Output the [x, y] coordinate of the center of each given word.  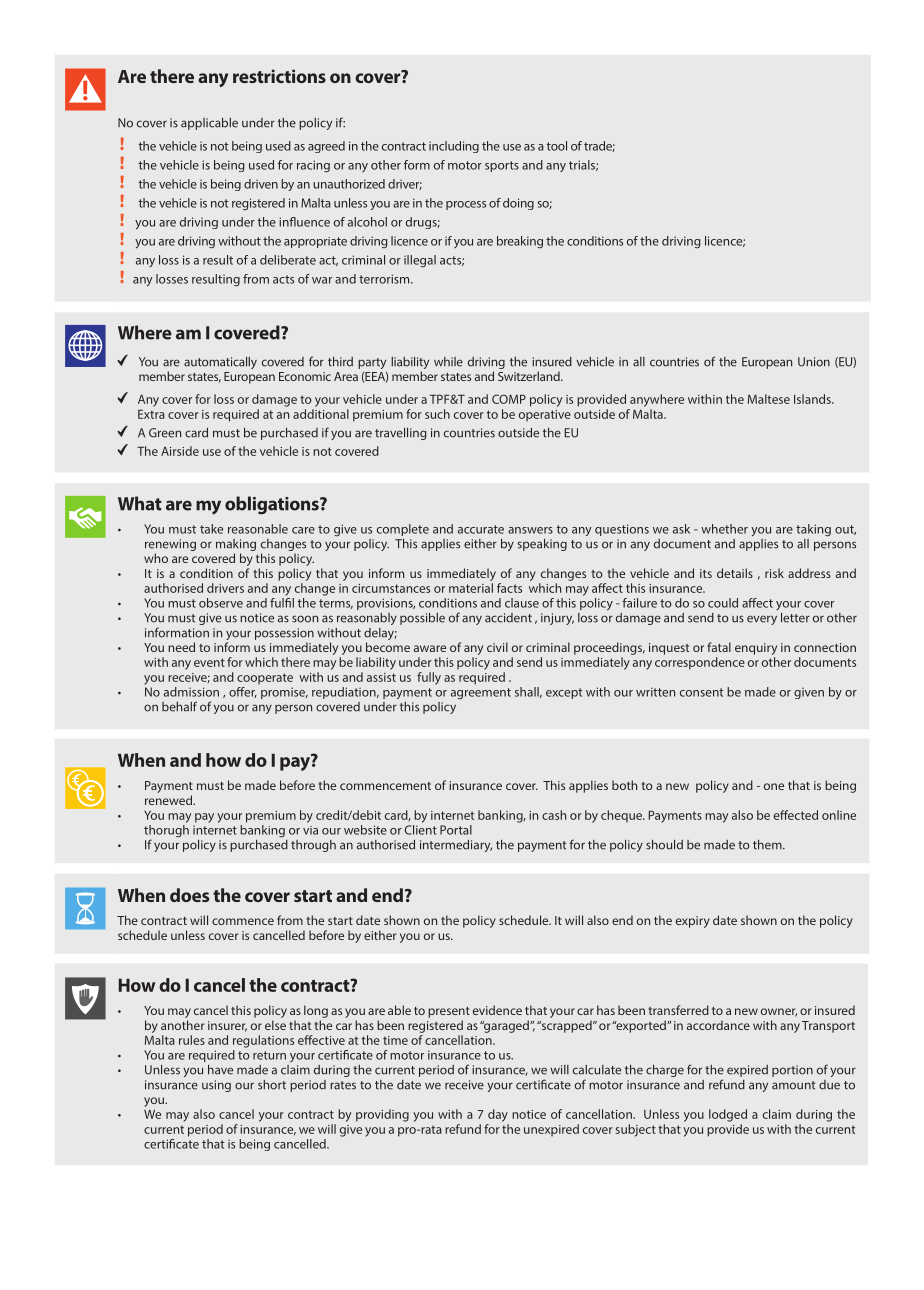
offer [243, 692]
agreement [481, 694]
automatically [220, 363]
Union [814, 362]
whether [724, 529]
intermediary [456, 846]
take [211, 529]
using [216, 1086]
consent [702, 692]
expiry [693, 922]
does [189, 895]
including [454, 147]
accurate [481, 529]
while [448, 362]
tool [557, 146]
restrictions [279, 76]
